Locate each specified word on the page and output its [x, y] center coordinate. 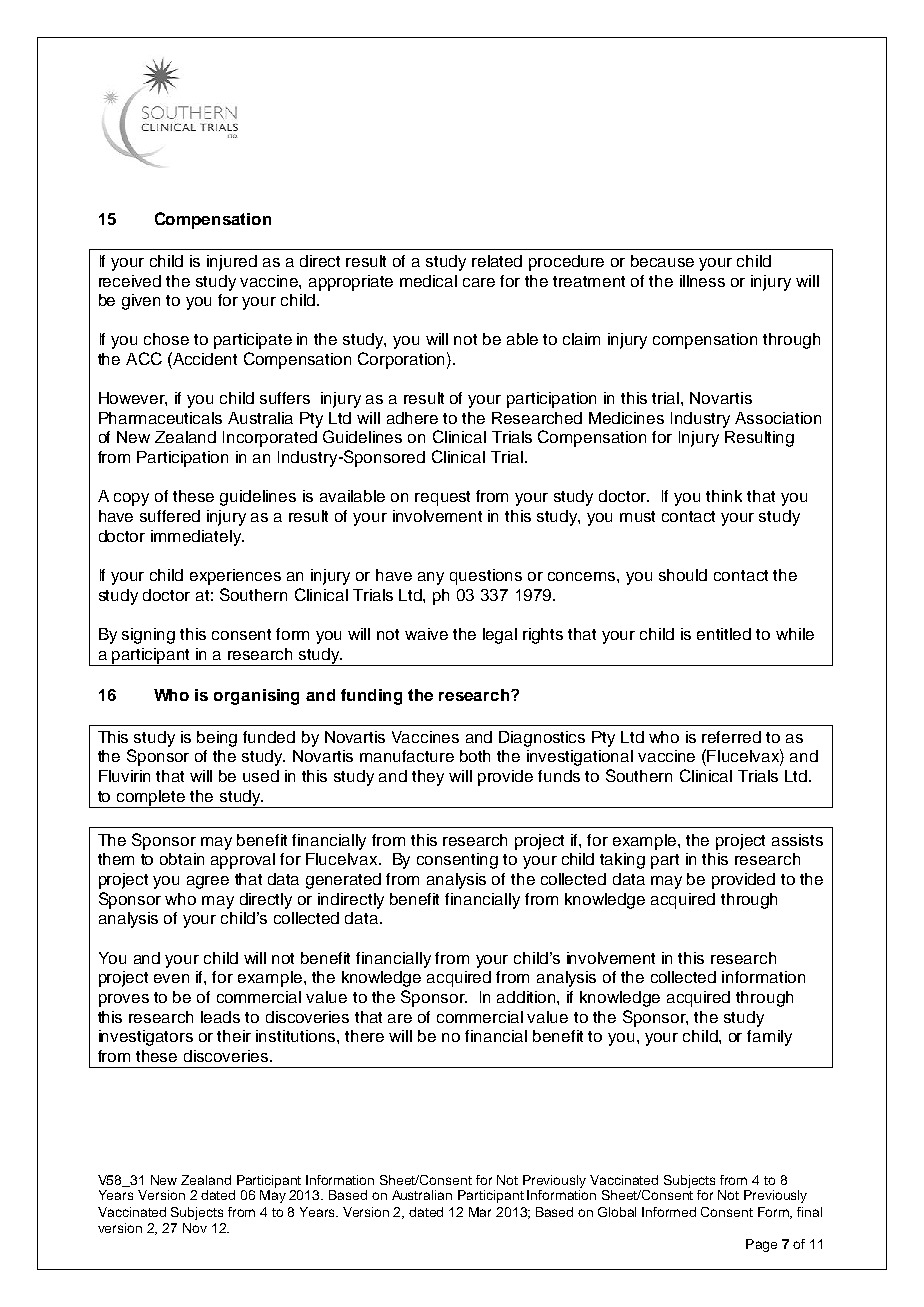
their [234, 1036]
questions [486, 577]
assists [797, 840]
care [479, 282]
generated [343, 881]
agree [208, 882]
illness [702, 281]
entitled [724, 634]
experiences [235, 577]
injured [232, 263]
